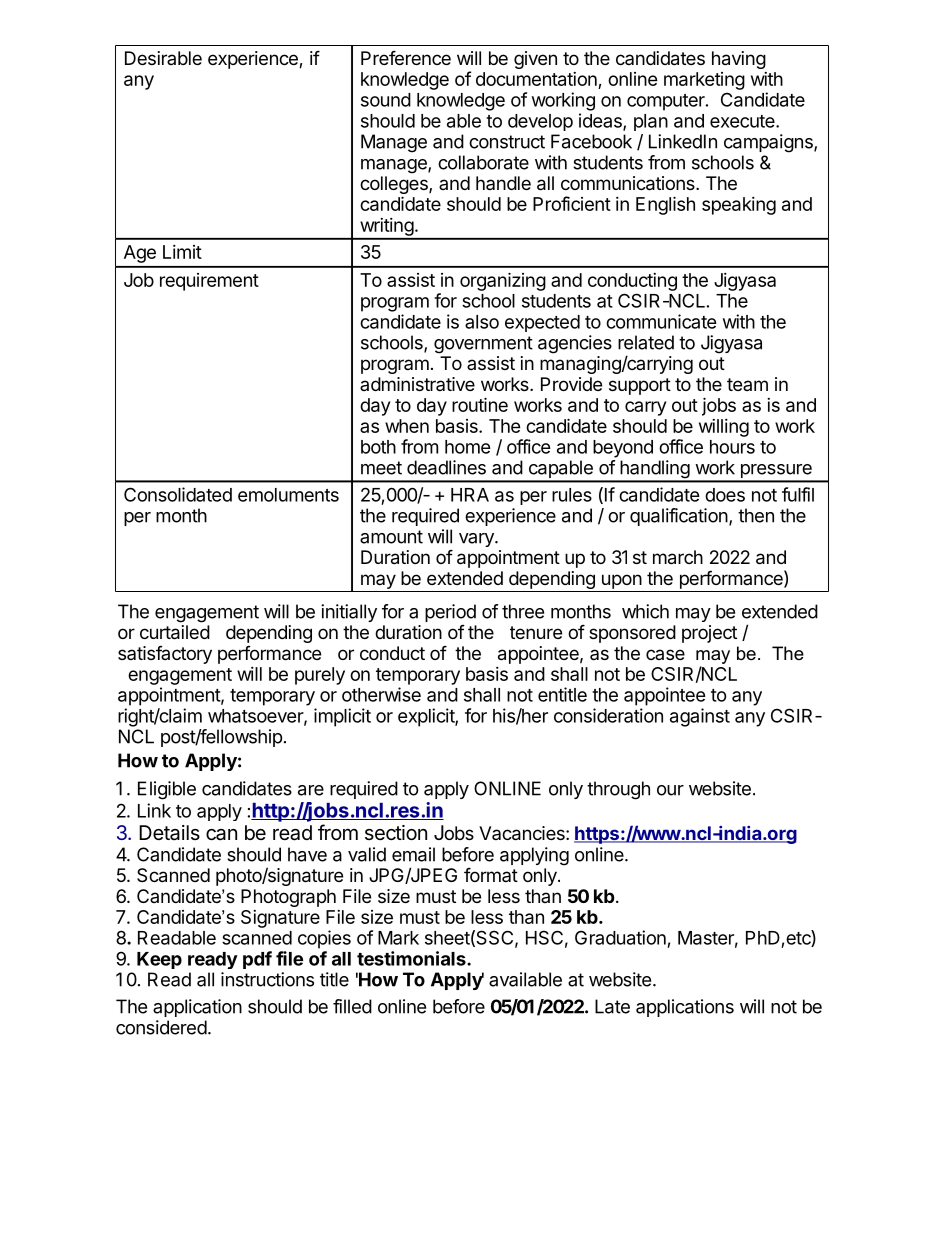 The width and height of the page is (952, 1233). I want to click on also, so click(482, 322).
